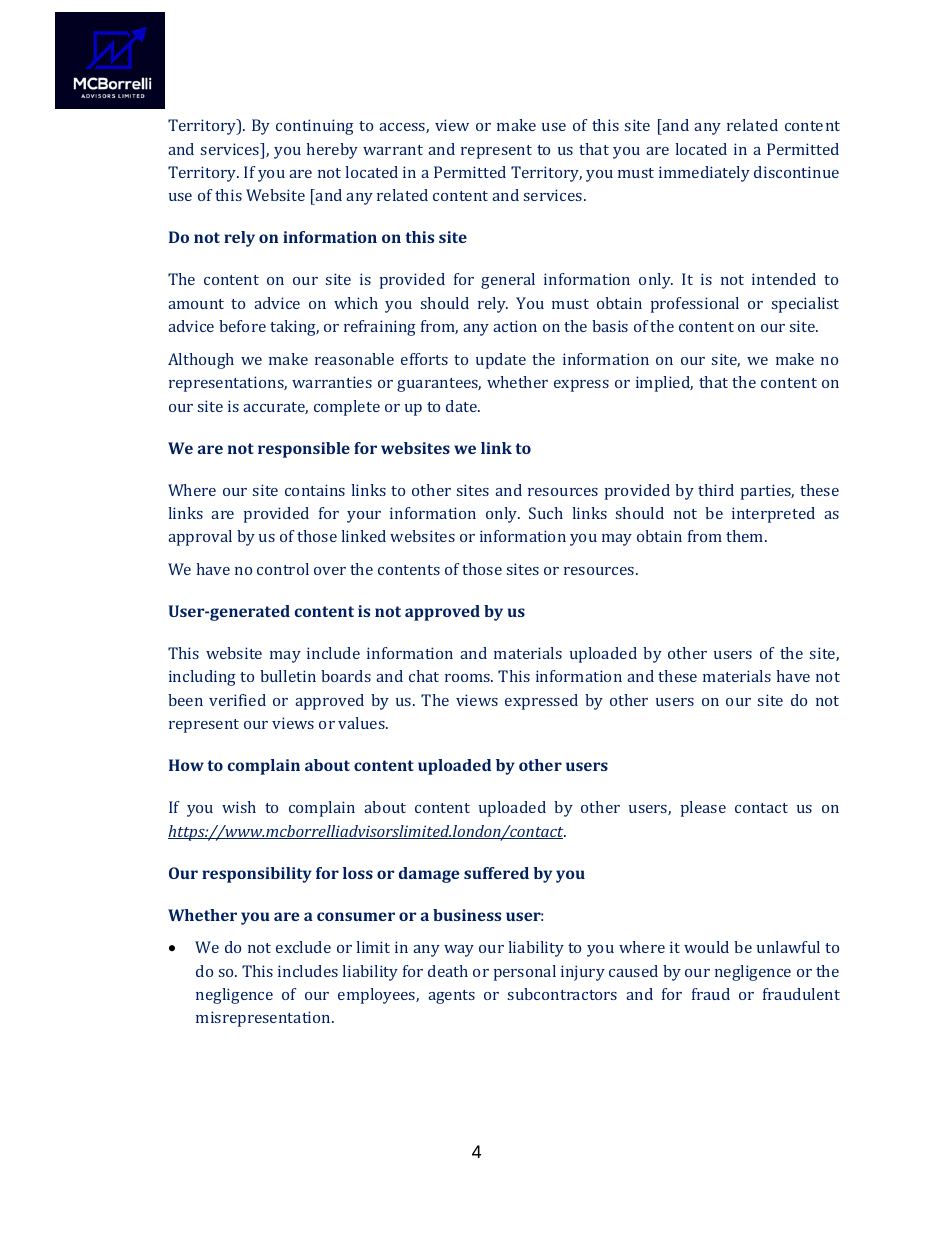 The width and height of the screenshot is (952, 1233). Describe the element at coordinates (242, 326) in the screenshot. I see `before` at that location.
